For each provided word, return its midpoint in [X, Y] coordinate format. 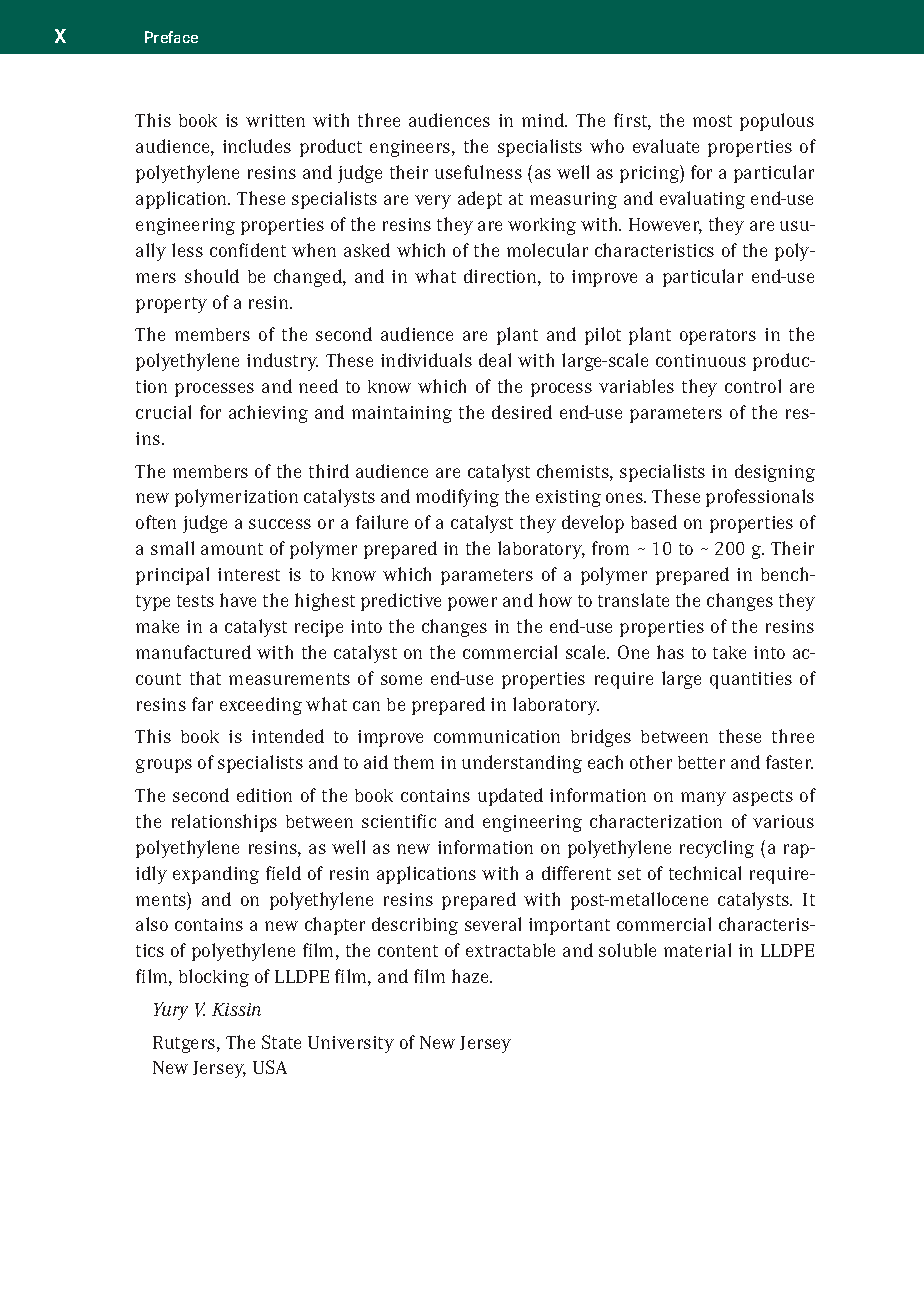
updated [510, 797]
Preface [171, 37]
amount [232, 549]
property [171, 305]
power [472, 604]
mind [544, 120]
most [712, 121]
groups [164, 766]
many [703, 799]
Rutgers [185, 1044]
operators [718, 337]
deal [495, 360]
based [654, 522]
